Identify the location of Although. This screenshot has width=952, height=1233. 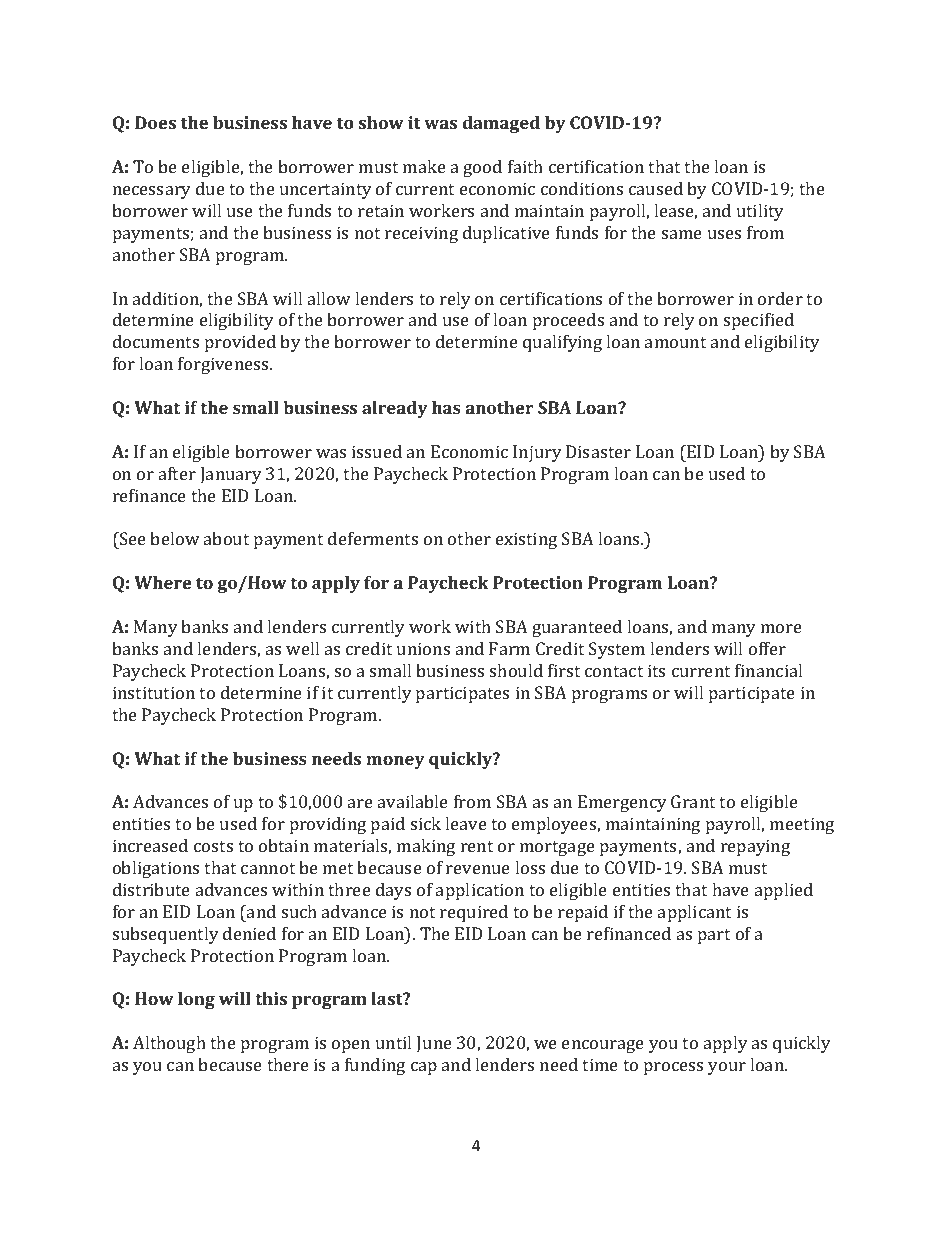
(169, 1044).
